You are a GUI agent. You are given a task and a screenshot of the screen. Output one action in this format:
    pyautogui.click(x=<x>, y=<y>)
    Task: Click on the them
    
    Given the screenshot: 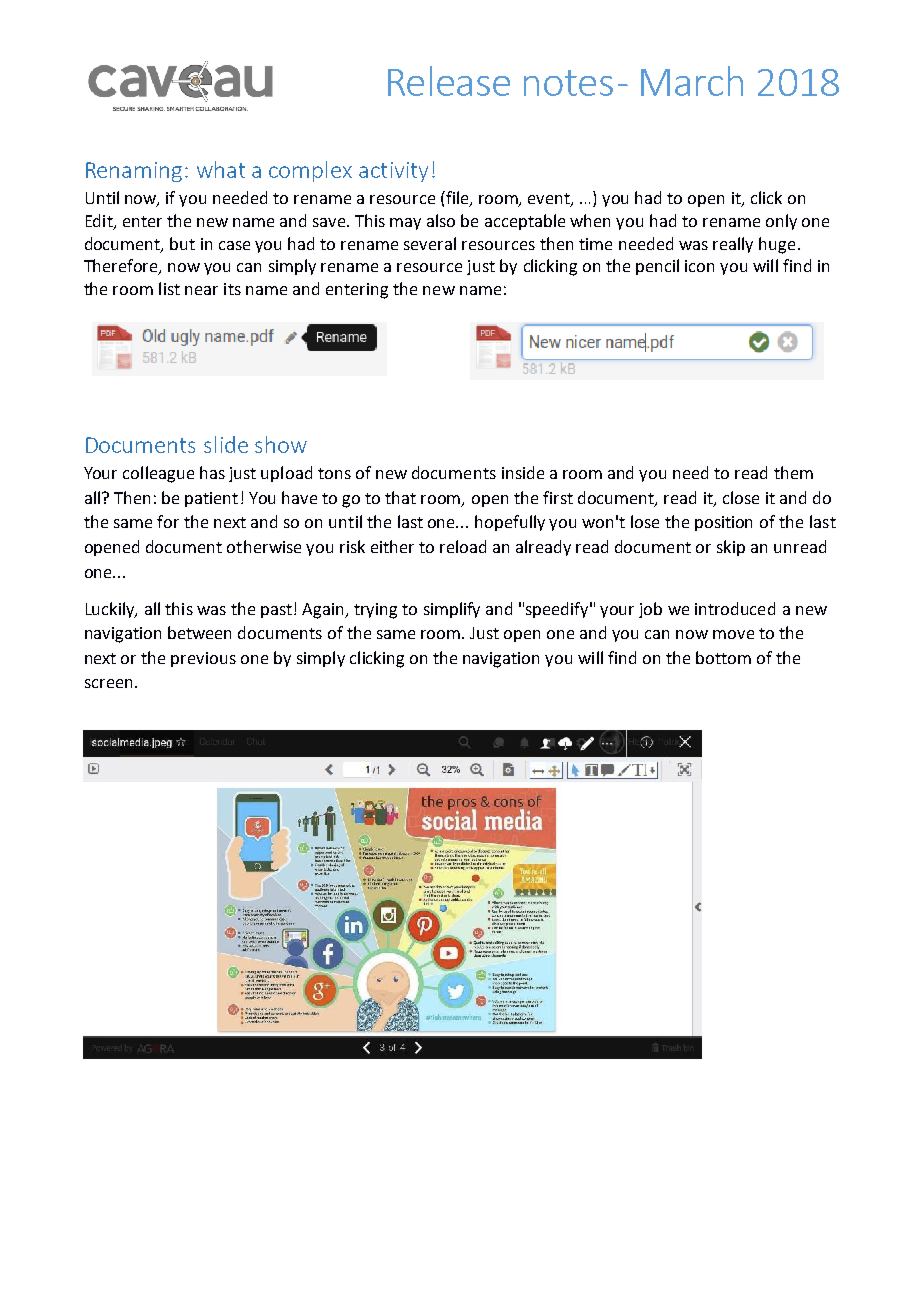 What is the action you would take?
    pyautogui.click(x=793, y=472)
